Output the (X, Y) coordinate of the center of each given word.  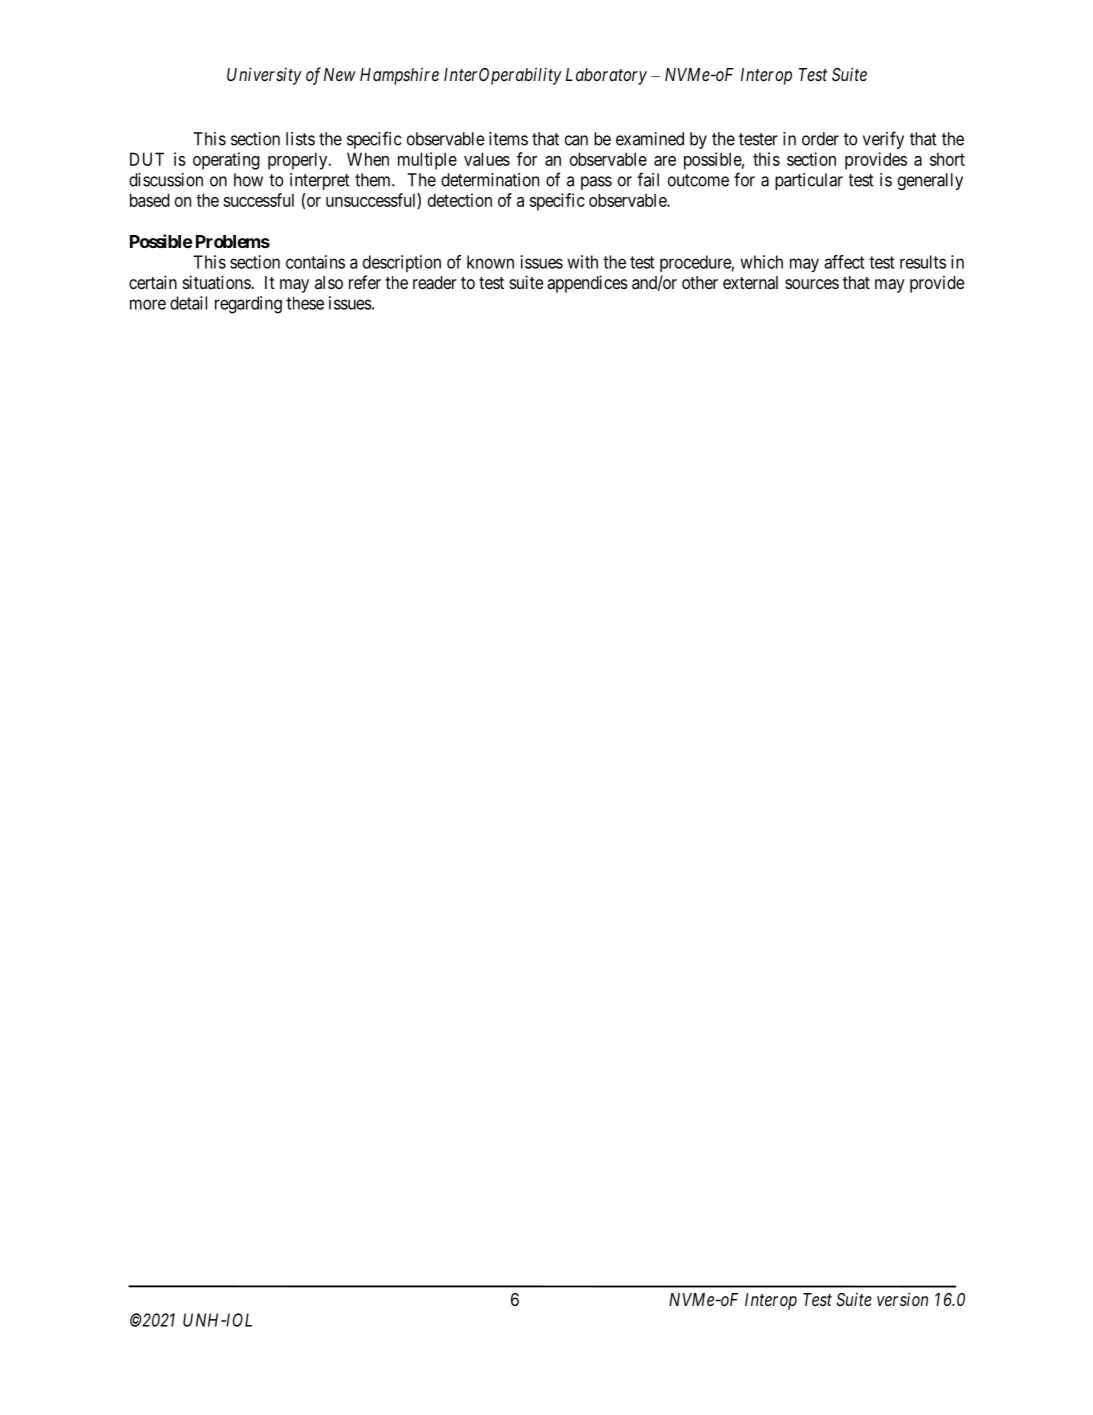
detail (188, 303)
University (264, 76)
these (305, 303)
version (902, 1299)
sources (812, 284)
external (750, 282)
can (576, 140)
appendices (587, 284)
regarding (248, 305)
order (820, 139)
